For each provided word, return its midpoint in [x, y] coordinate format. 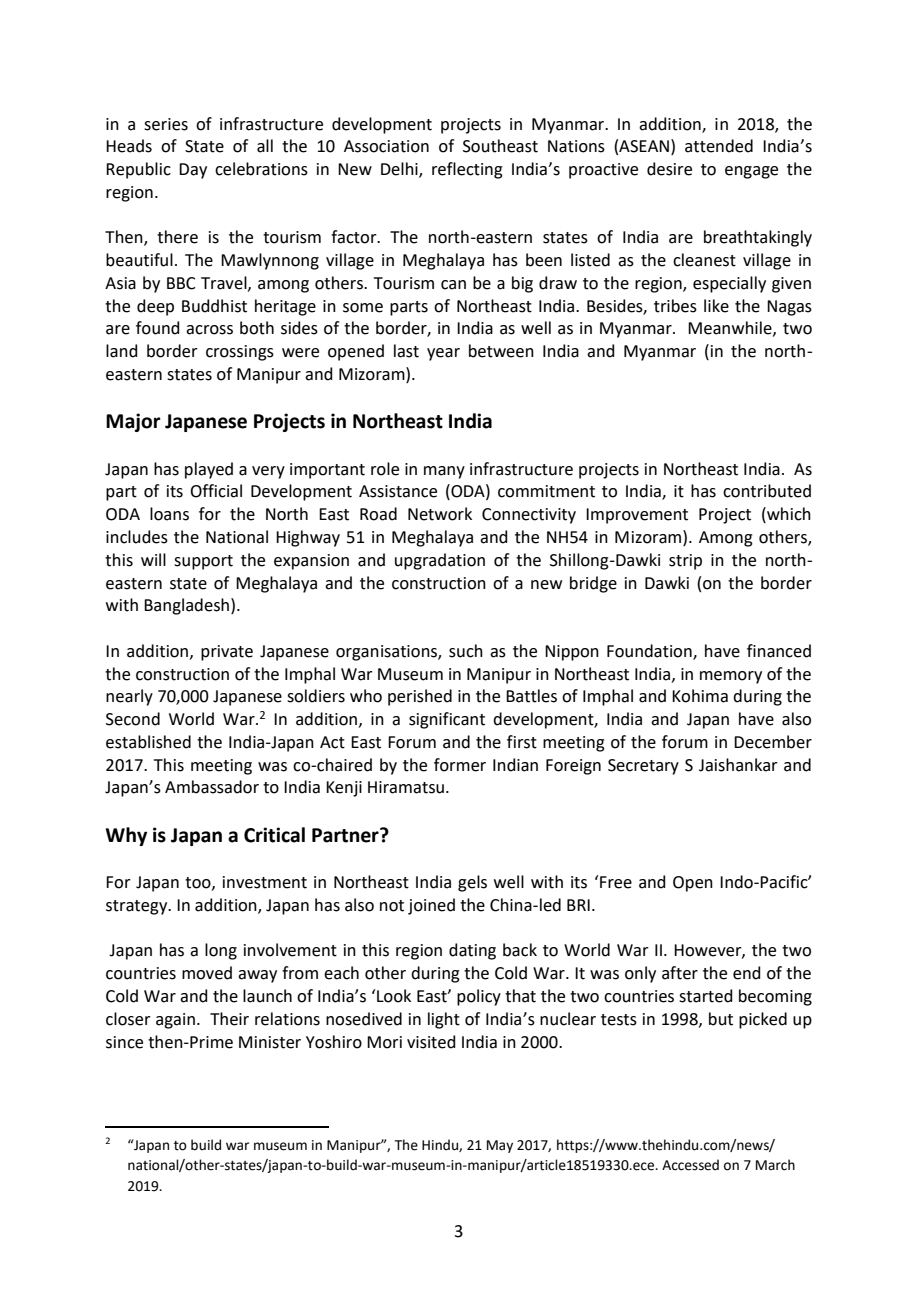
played [209, 470]
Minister [270, 1042]
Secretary [643, 767]
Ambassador [212, 787]
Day [193, 171]
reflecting [467, 170]
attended [719, 146]
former [460, 765]
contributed [767, 491]
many [444, 472]
